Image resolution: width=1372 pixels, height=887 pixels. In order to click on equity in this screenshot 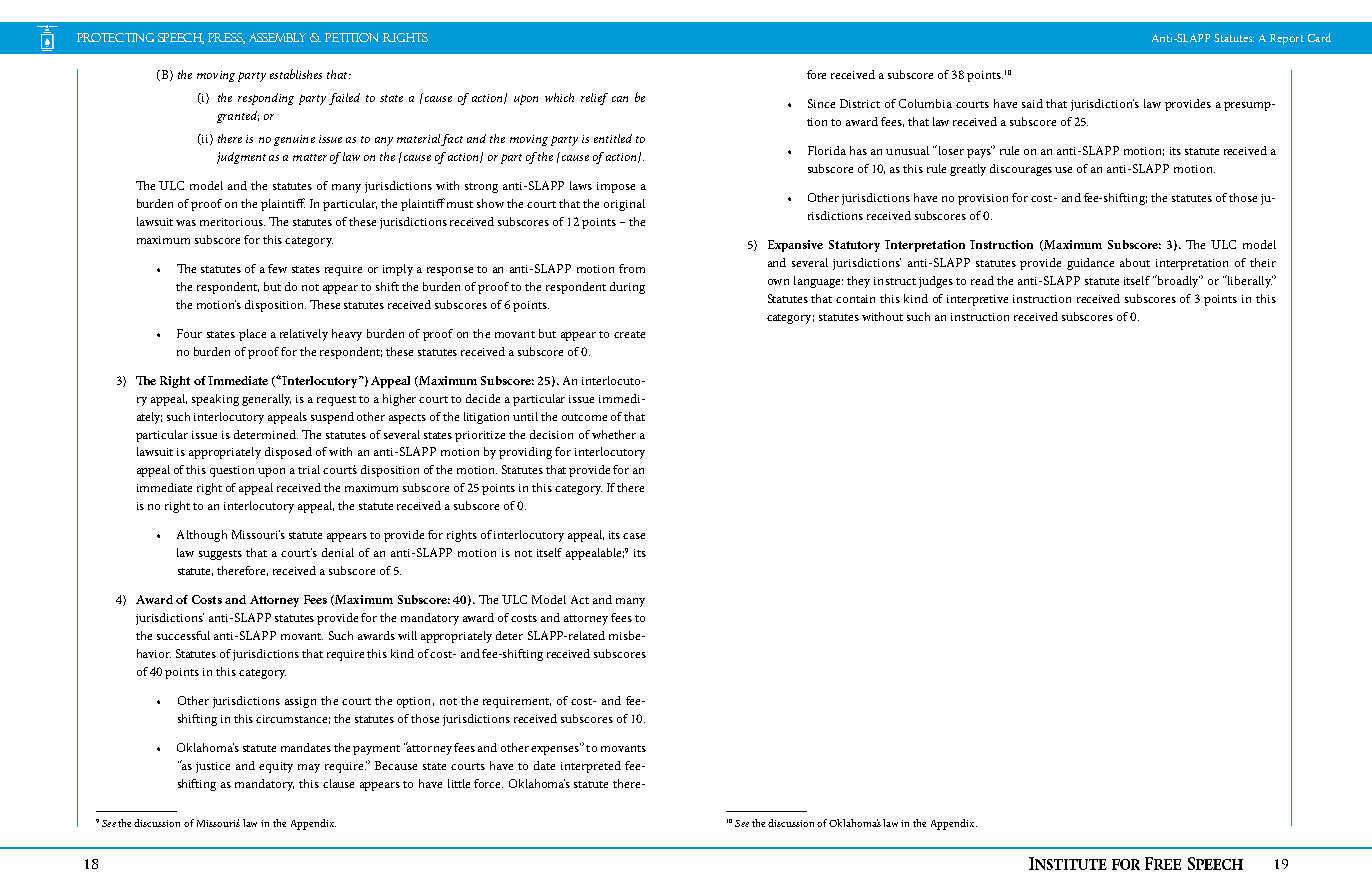, I will do `click(276, 767)`.
